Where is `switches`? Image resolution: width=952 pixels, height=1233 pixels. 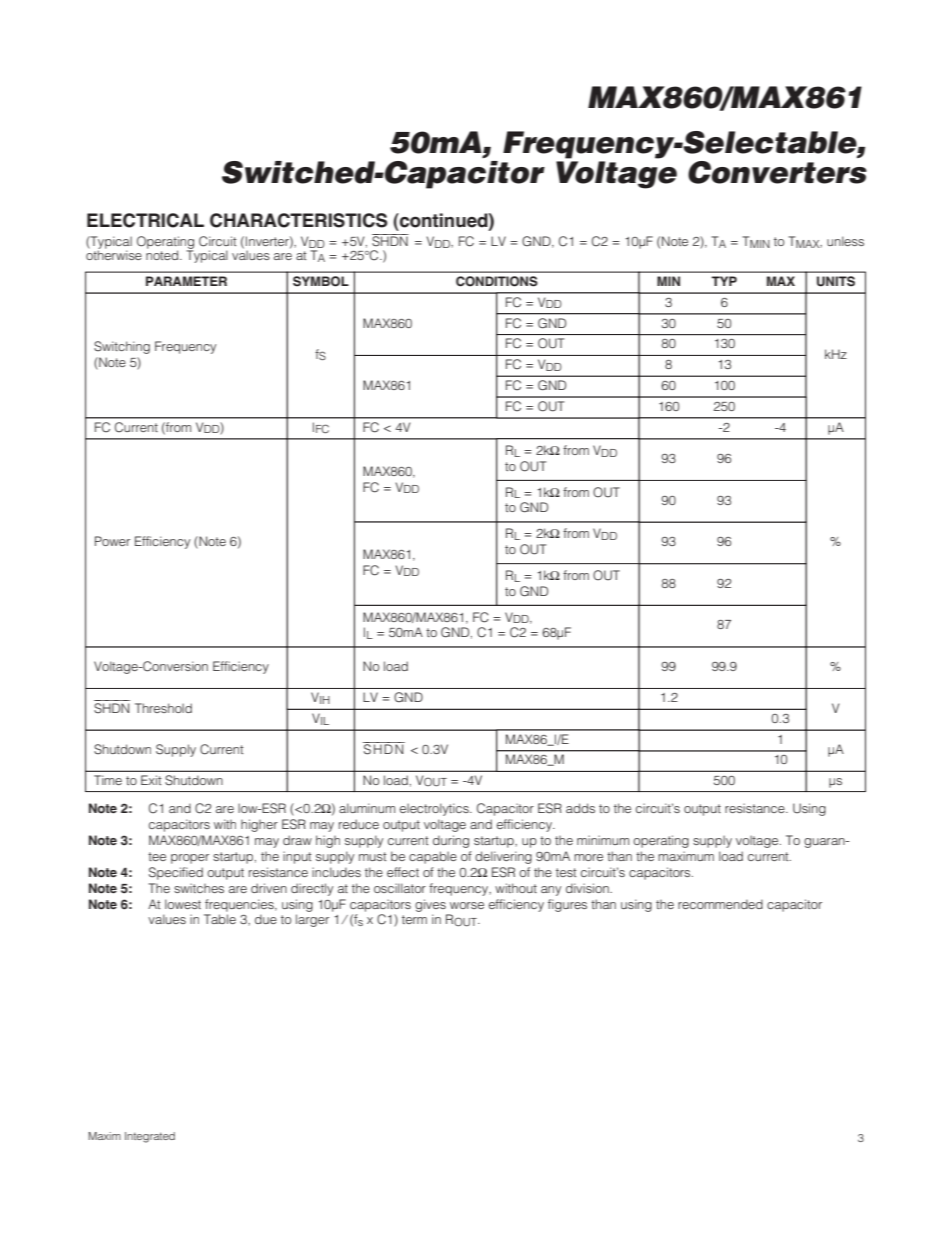 switches is located at coordinates (199, 888).
